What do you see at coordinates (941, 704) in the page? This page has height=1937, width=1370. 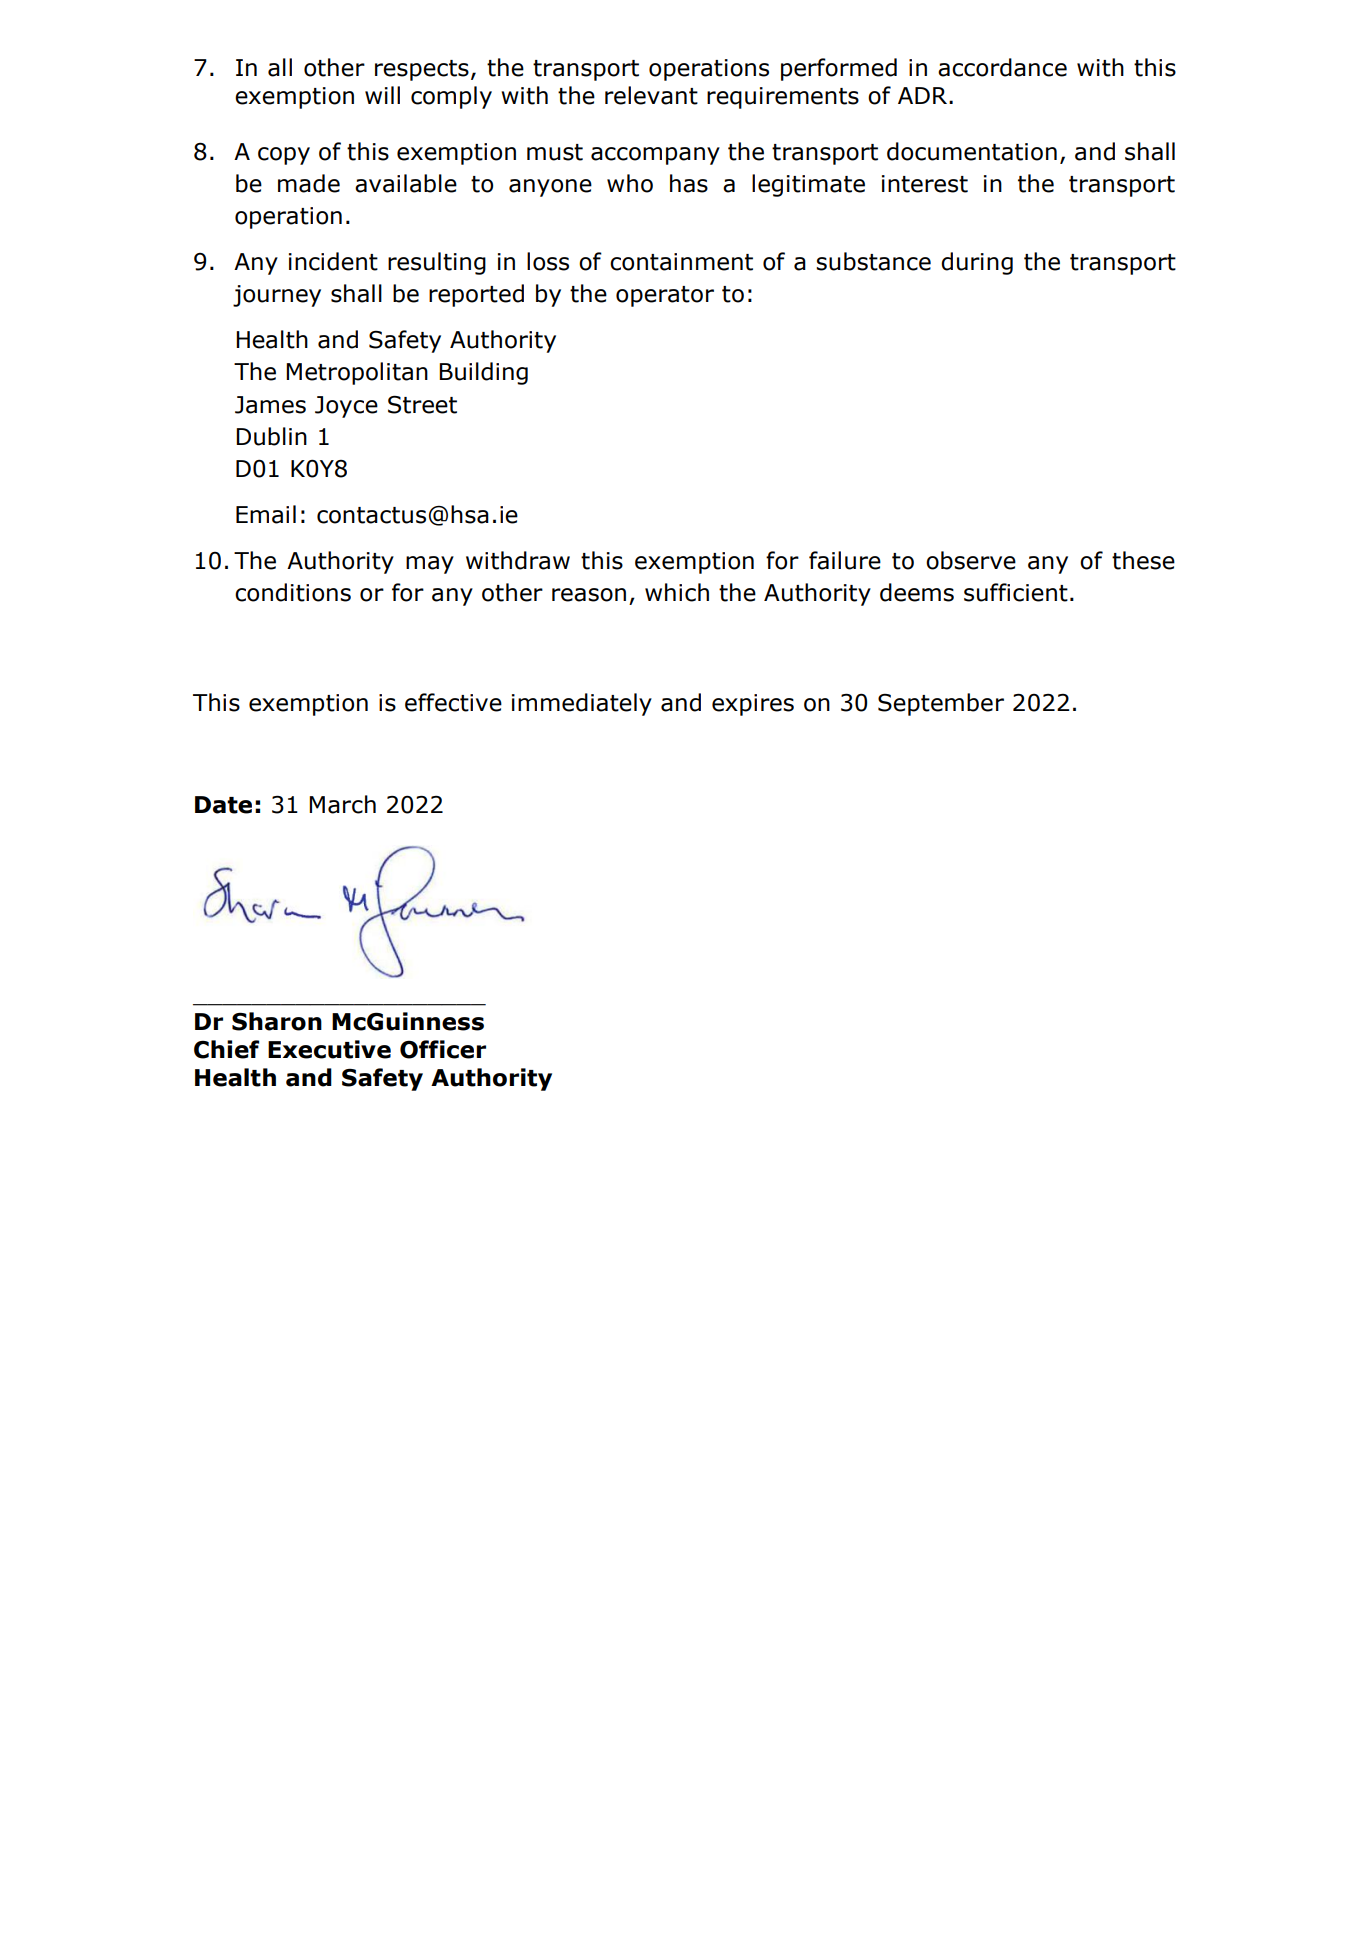 I see `September` at bounding box center [941, 704].
